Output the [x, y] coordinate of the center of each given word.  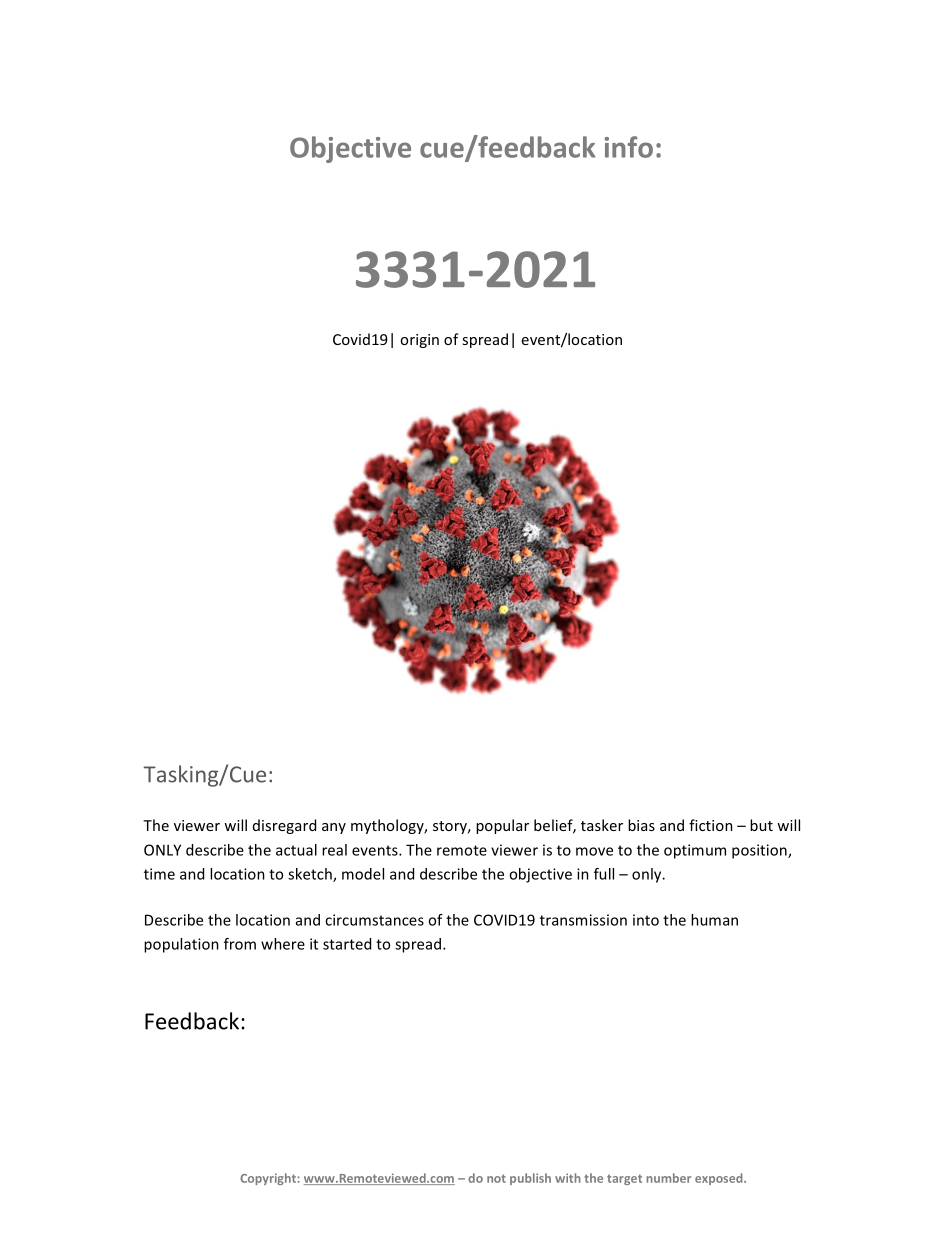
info [629, 147]
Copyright [269, 1179]
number [668, 1178]
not [496, 1178]
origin [419, 341]
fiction [711, 825]
